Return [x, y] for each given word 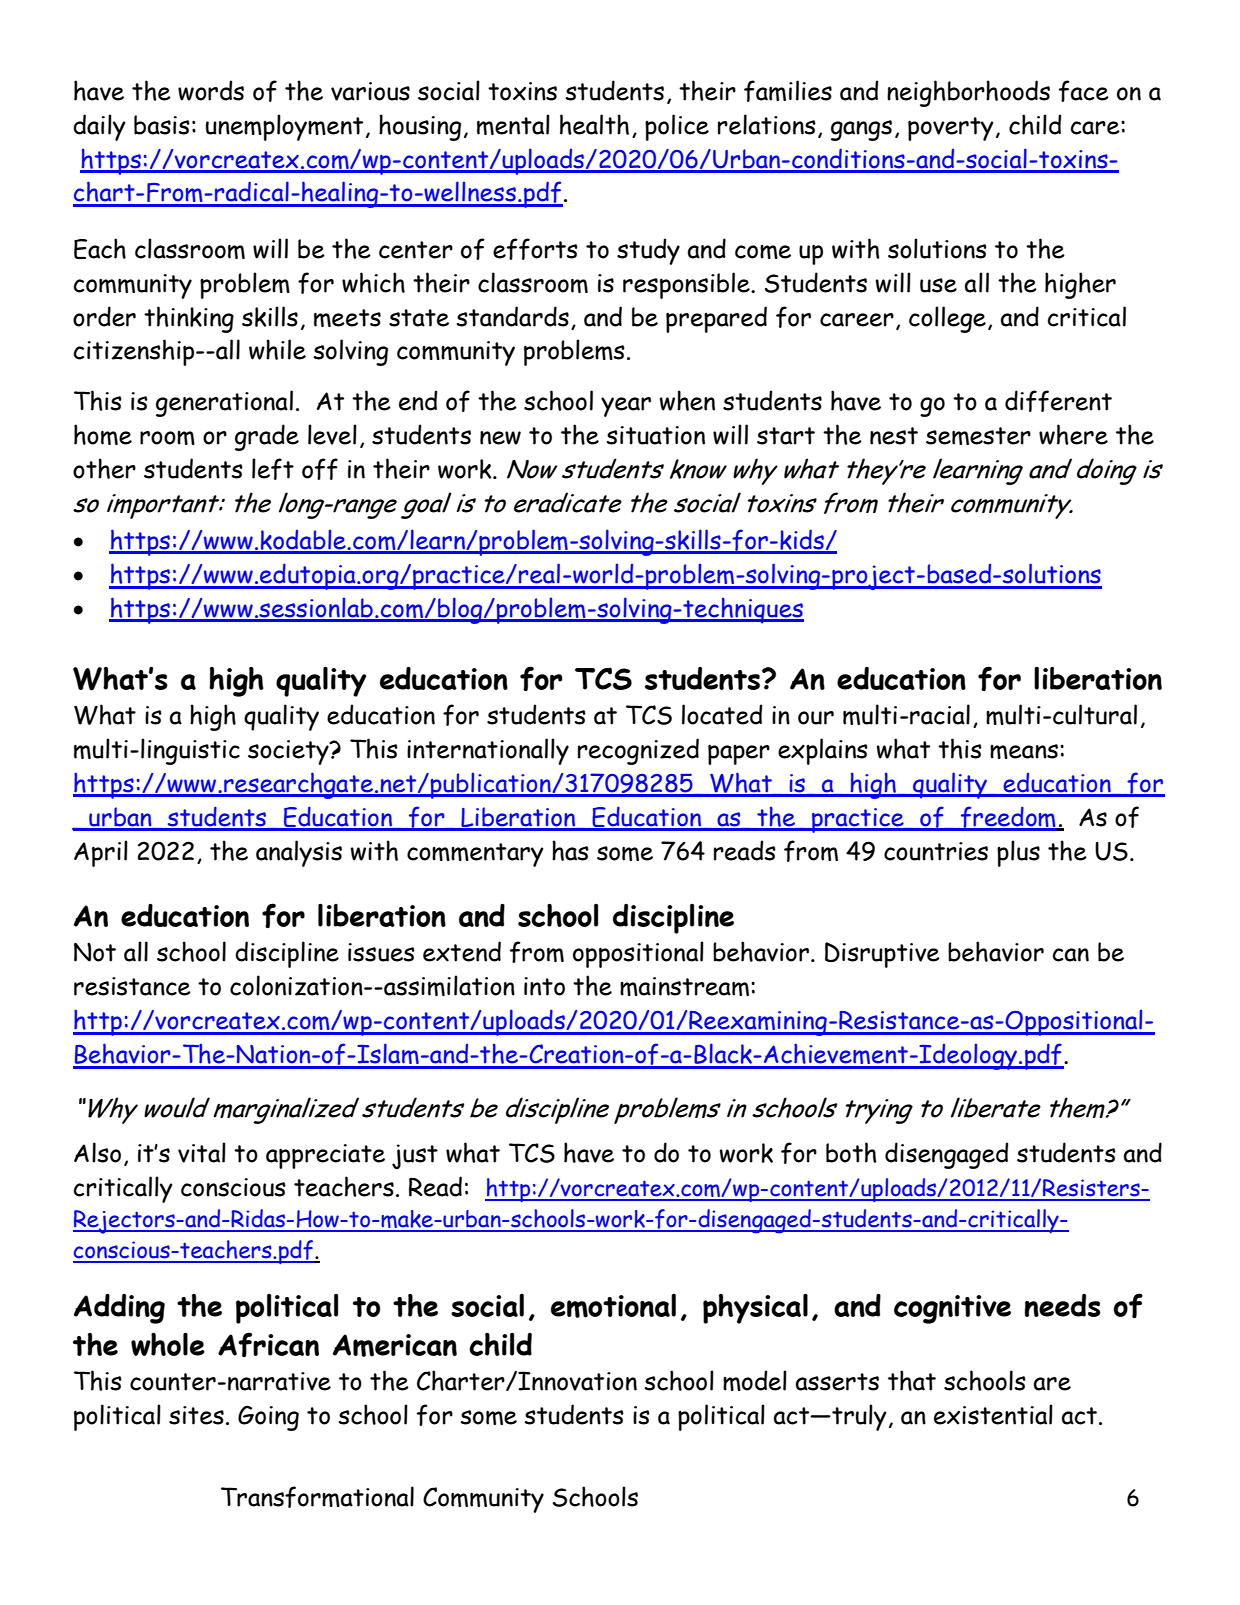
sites [196, 1415]
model [755, 1380]
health [594, 124]
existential [993, 1414]
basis [162, 125]
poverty [951, 129]
